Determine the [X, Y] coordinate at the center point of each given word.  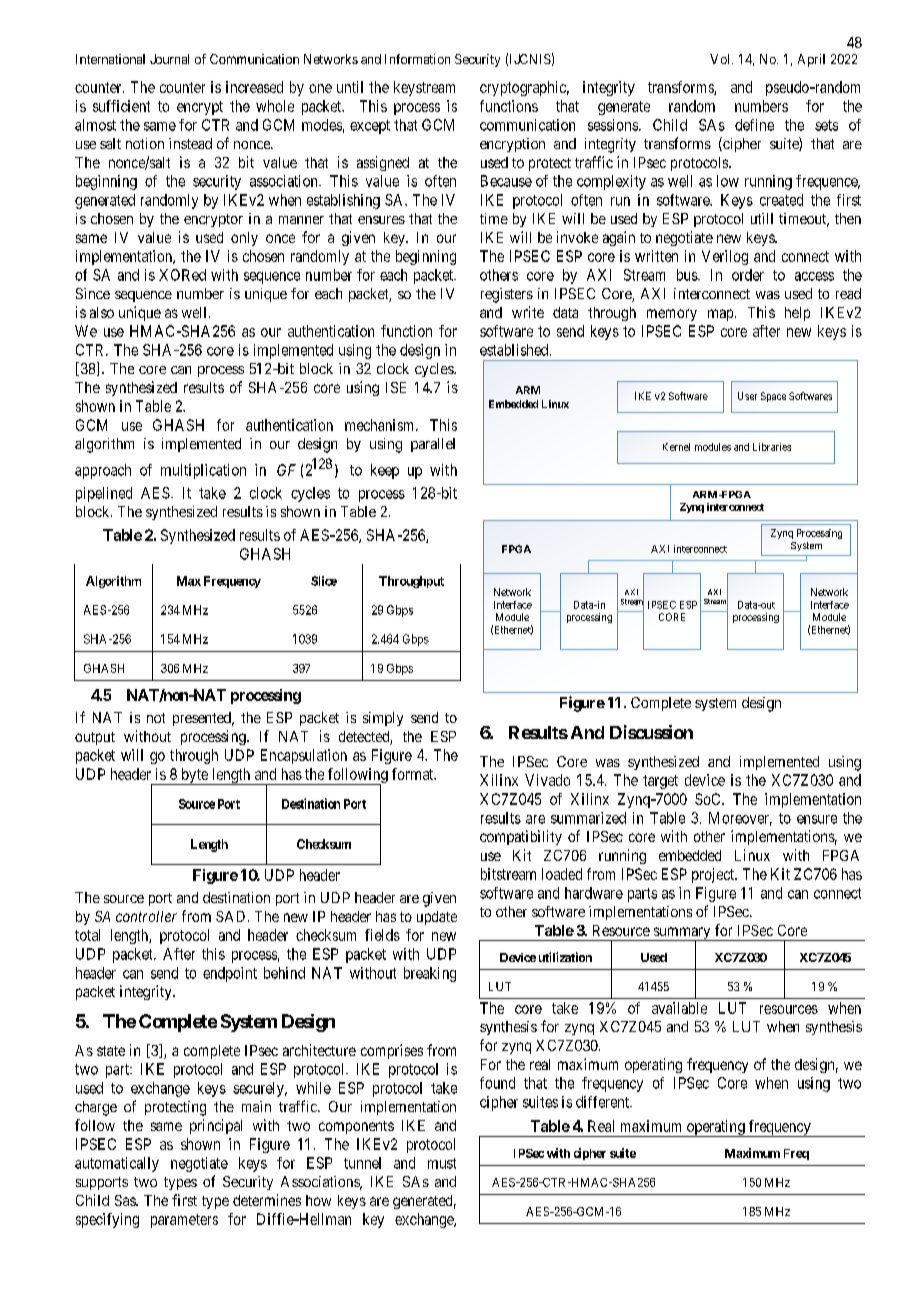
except [370, 127]
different [604, 1102]
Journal [169, 59]
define [754, 125]
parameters [184, 1221]
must [442, 1163]
